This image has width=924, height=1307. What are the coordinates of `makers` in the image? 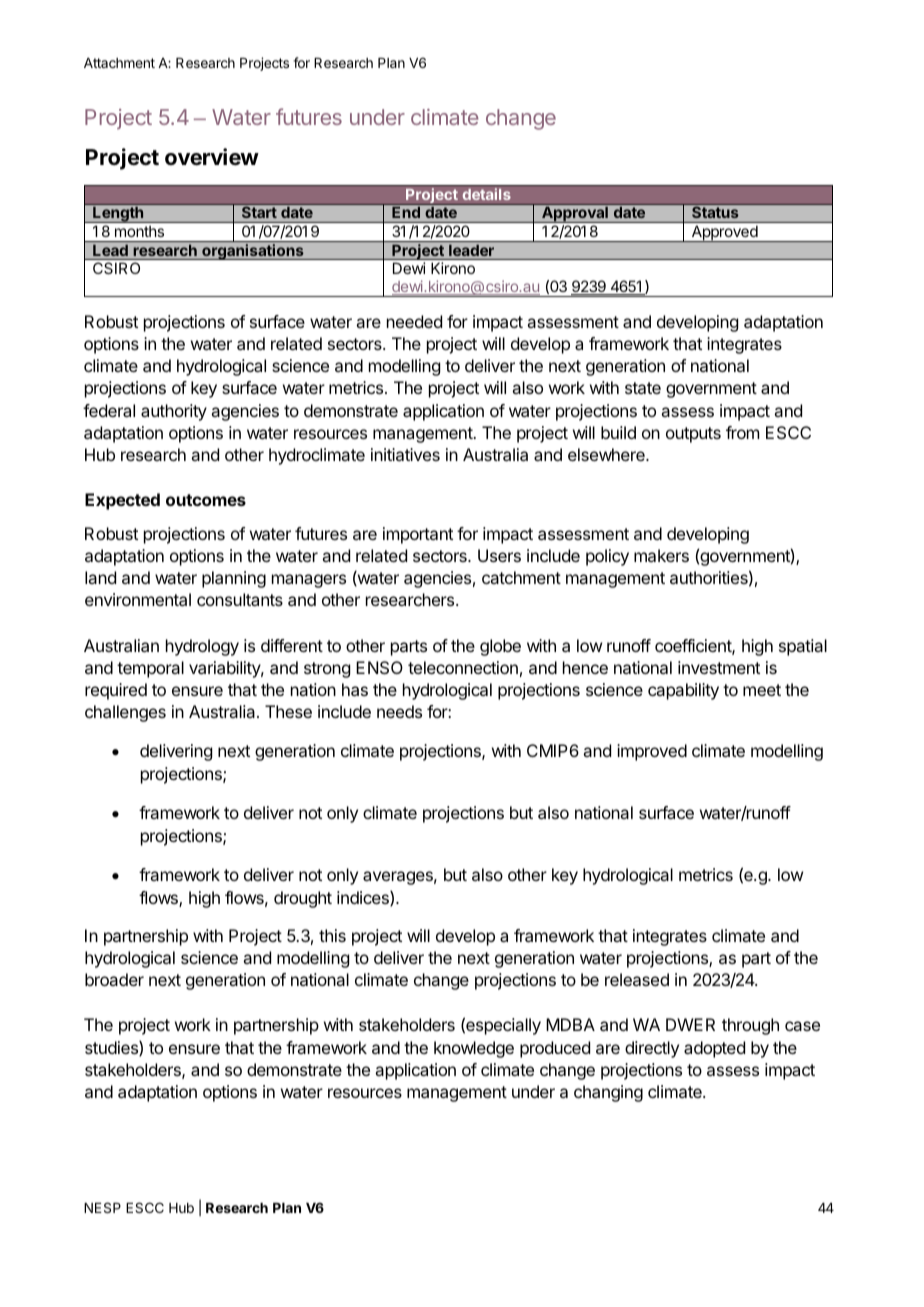 It's located at (661, 555).
